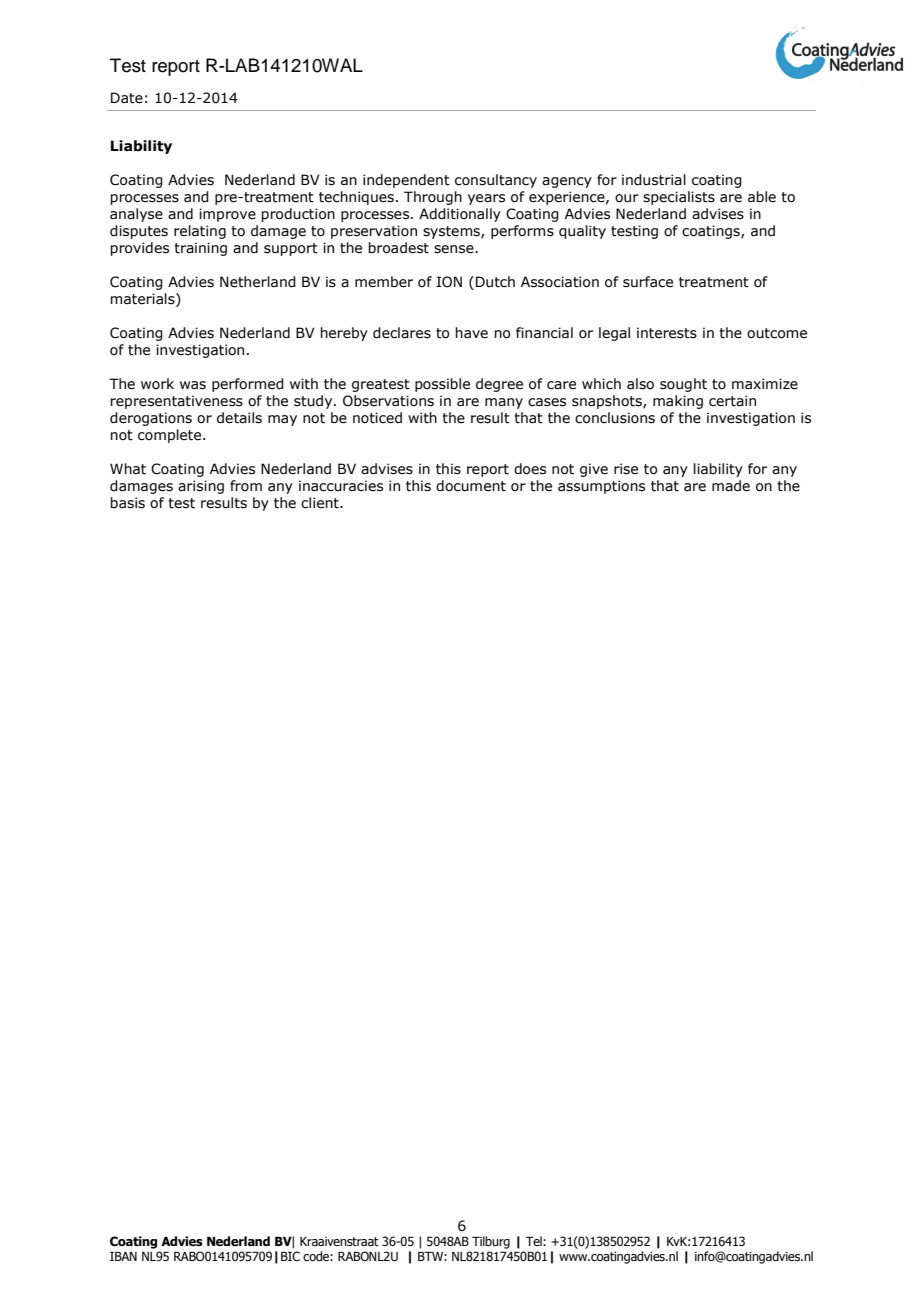 This screenshot has width=924, height=1308. What do you see at coordinates (201, 487) in the screenshot?
I see `arising` at bounding box center [201, 487].
